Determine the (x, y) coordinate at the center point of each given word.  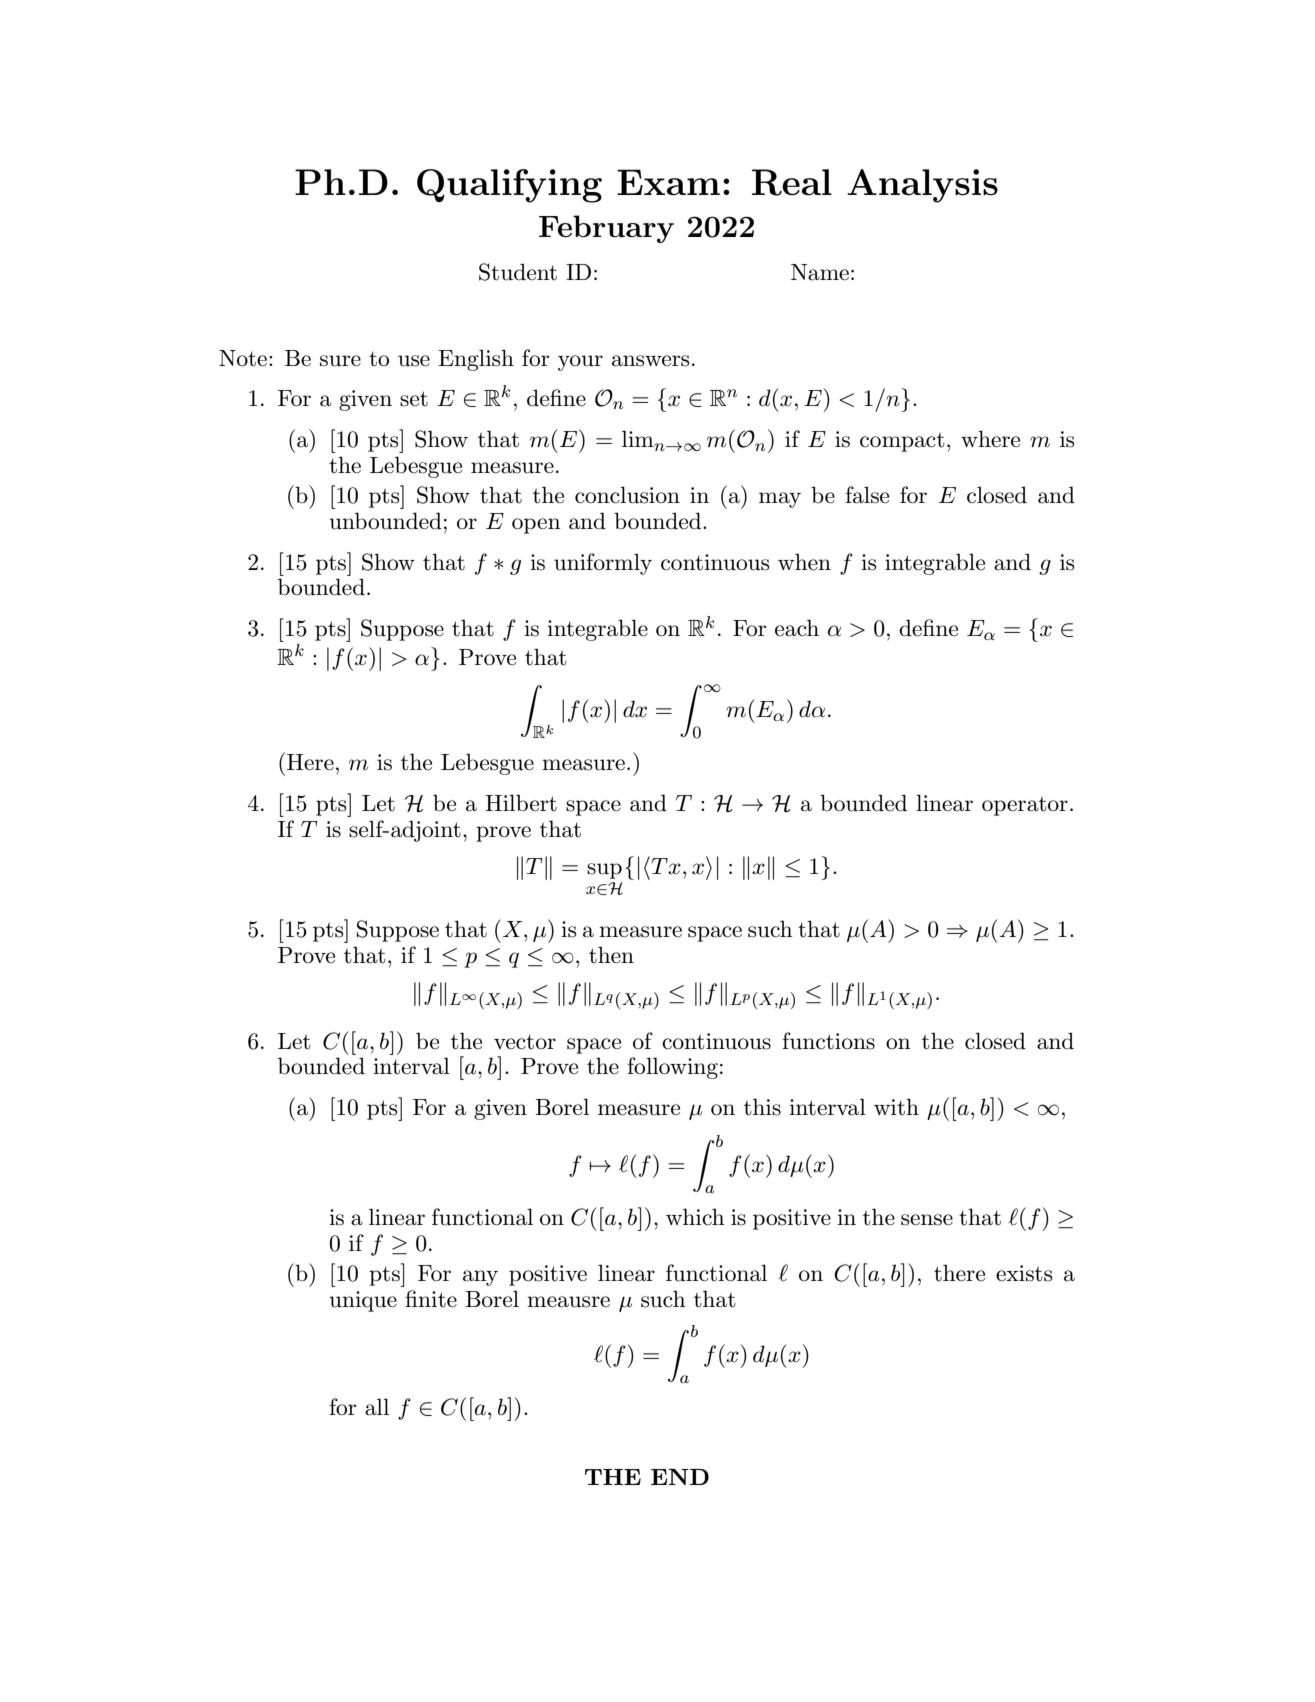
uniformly (603, 564)
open (536, 526)
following (672, 1068)
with (896, 1107)
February (606, 229)
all (377, 1407)
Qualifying (509, 186)
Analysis (922, 186)
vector (525, 1042)
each (797, 628)
